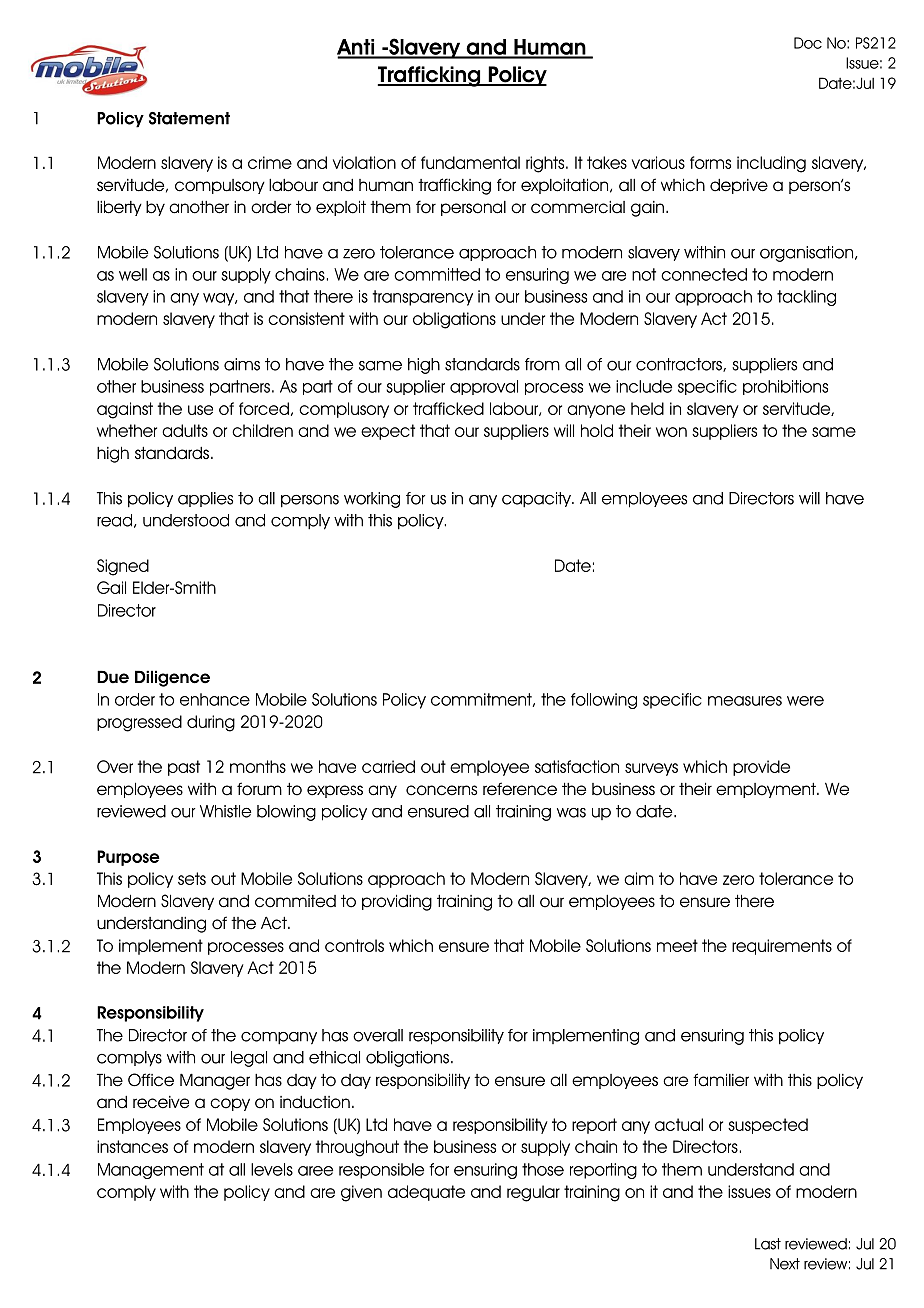 The width and height of the document is (924, 1308). Describe the element at coordinates (808, 43) in the document. I see `Doc` at that location.
